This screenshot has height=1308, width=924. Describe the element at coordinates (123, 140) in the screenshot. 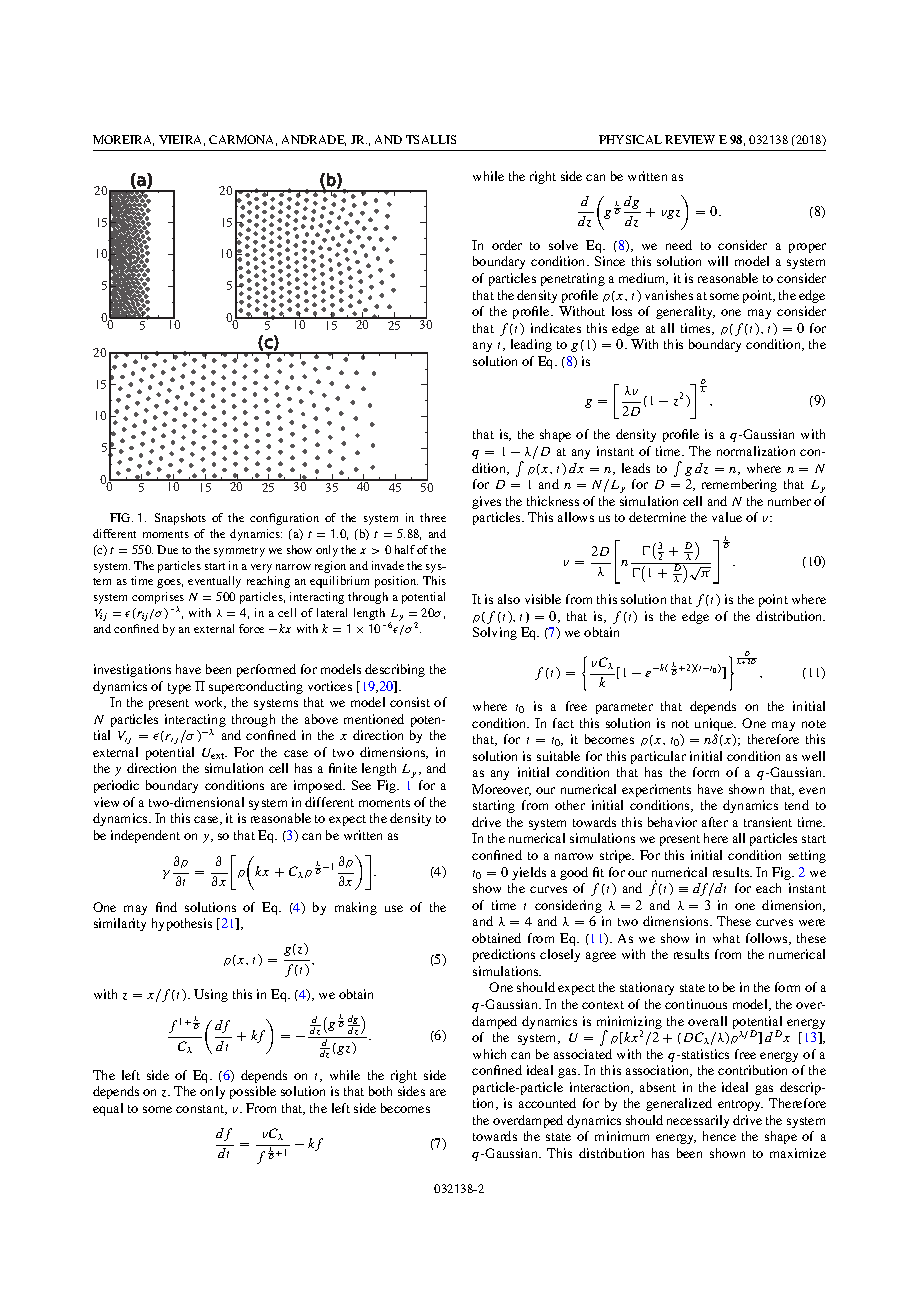

I see `MOREIRA` at that location.
